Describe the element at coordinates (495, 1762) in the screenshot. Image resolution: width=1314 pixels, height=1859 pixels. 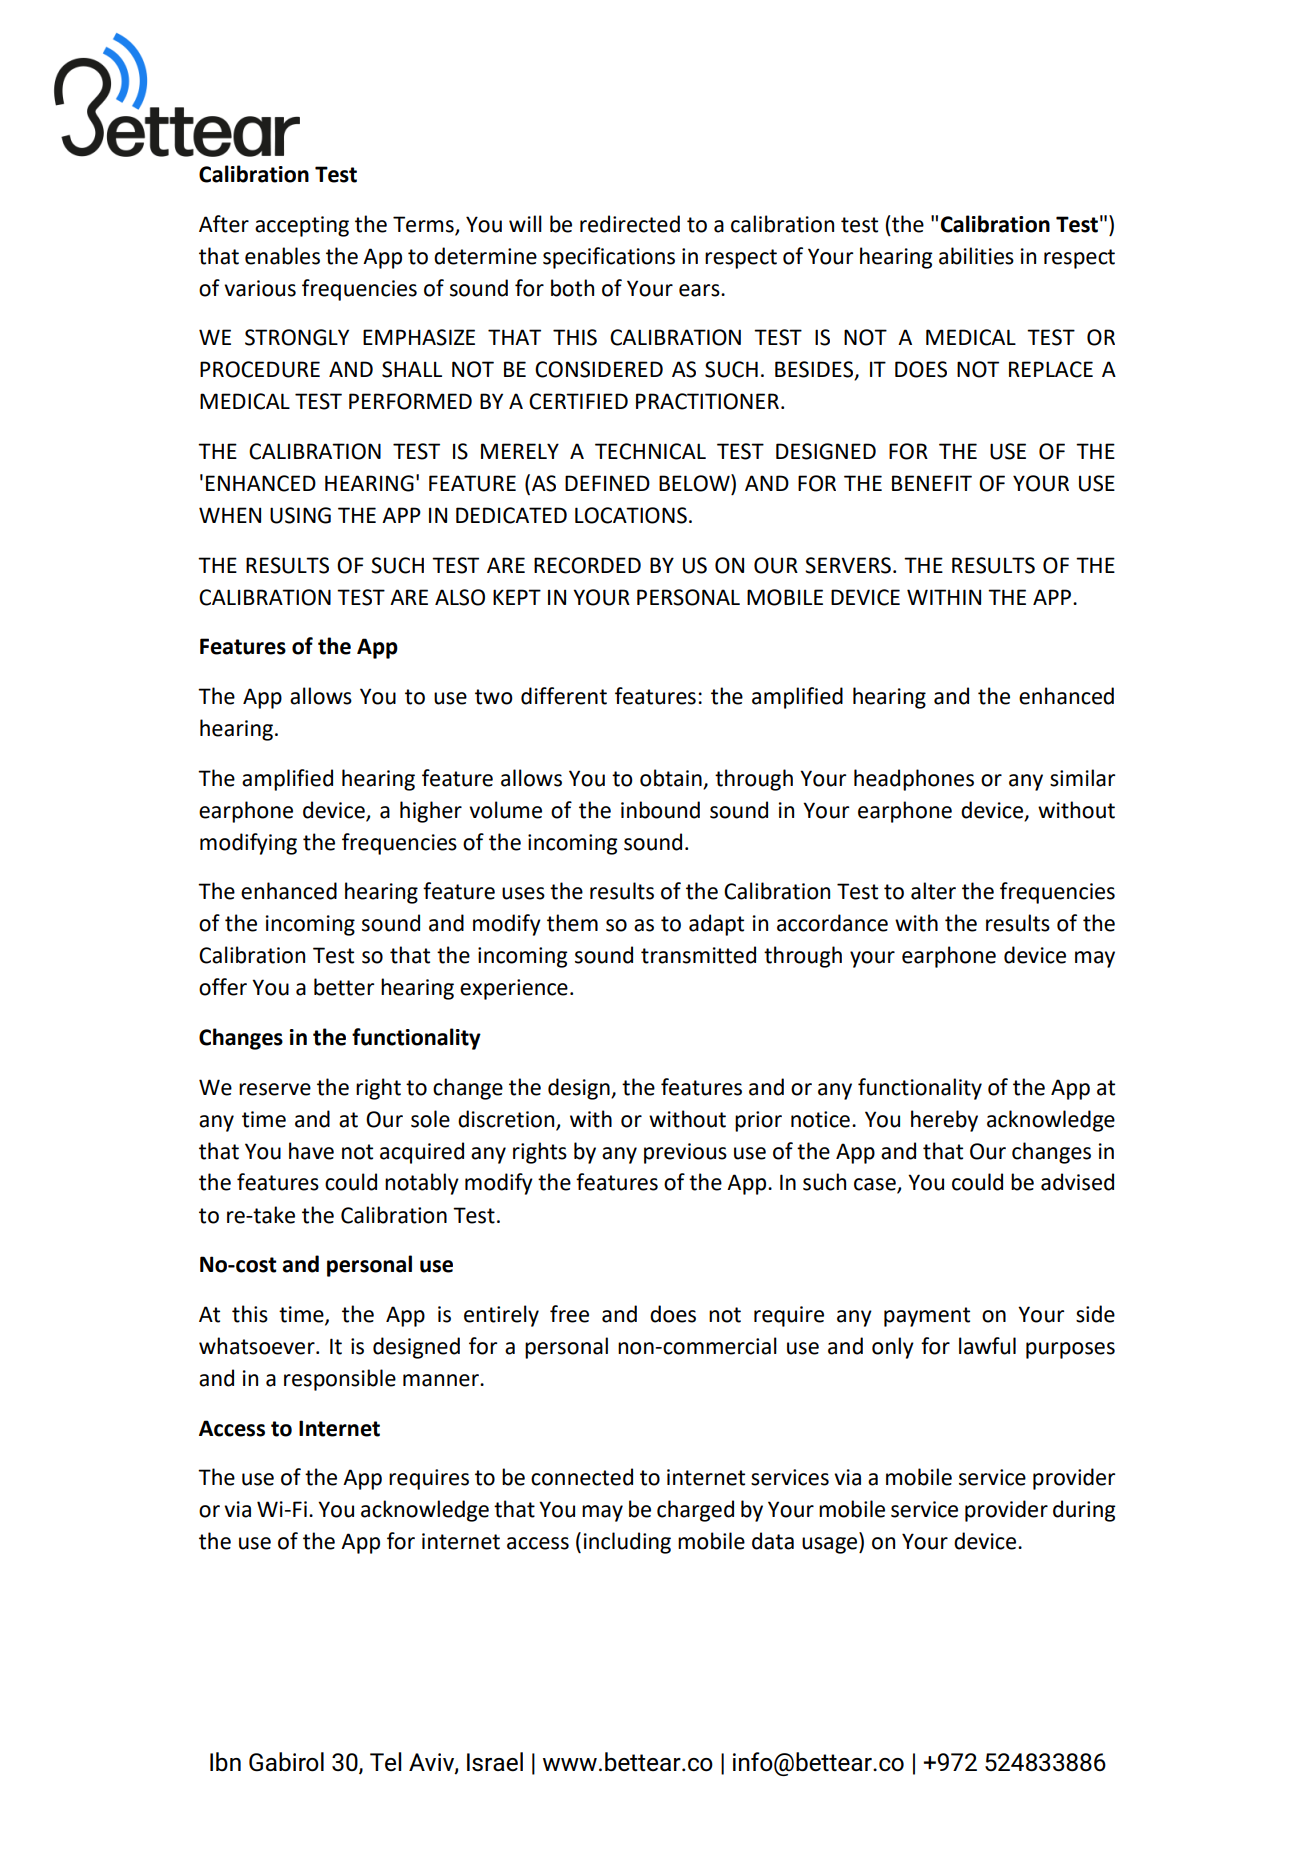
I see `Israel` at that location.
